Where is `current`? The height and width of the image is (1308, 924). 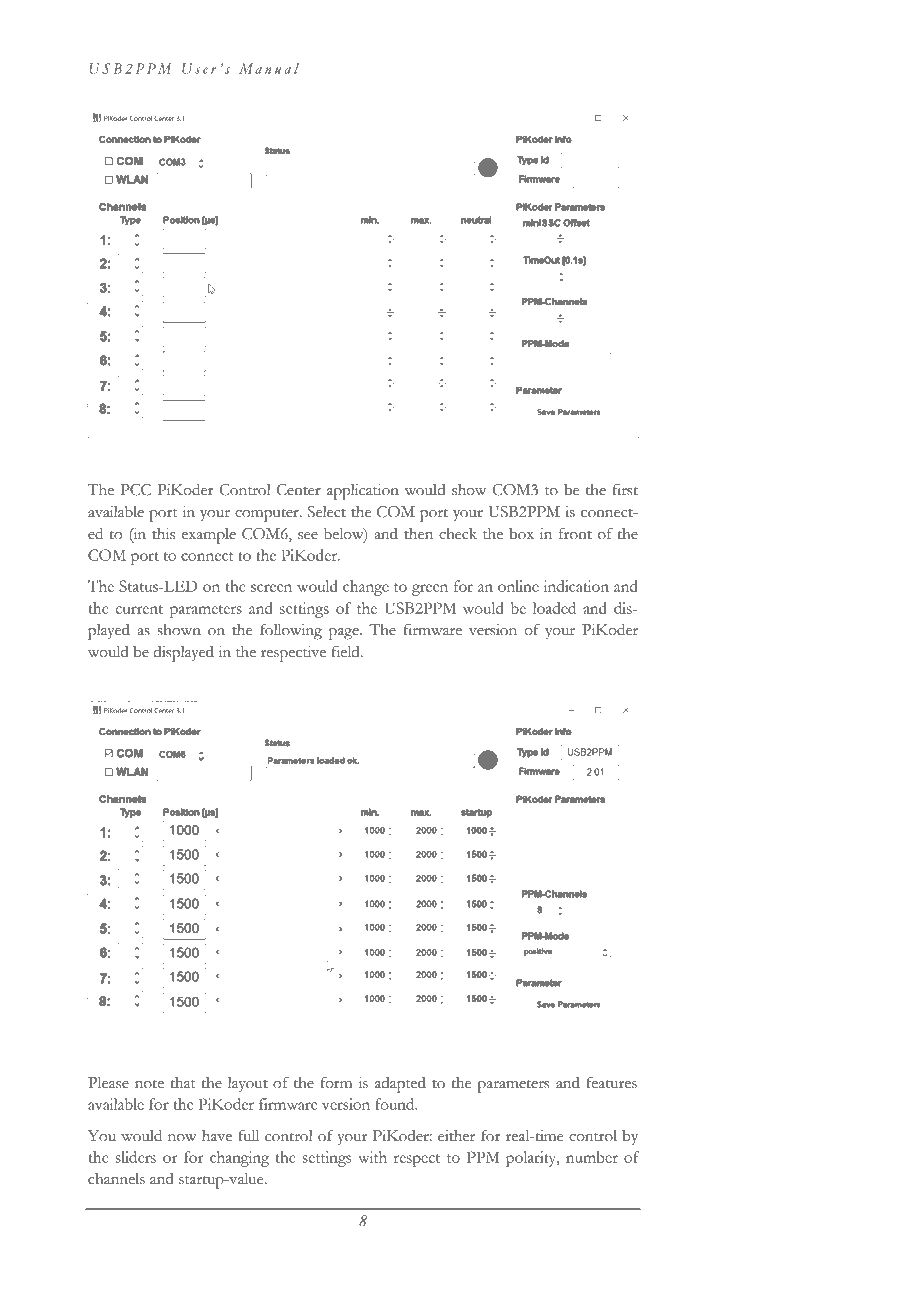 current is located at coordinates (139, 609).
